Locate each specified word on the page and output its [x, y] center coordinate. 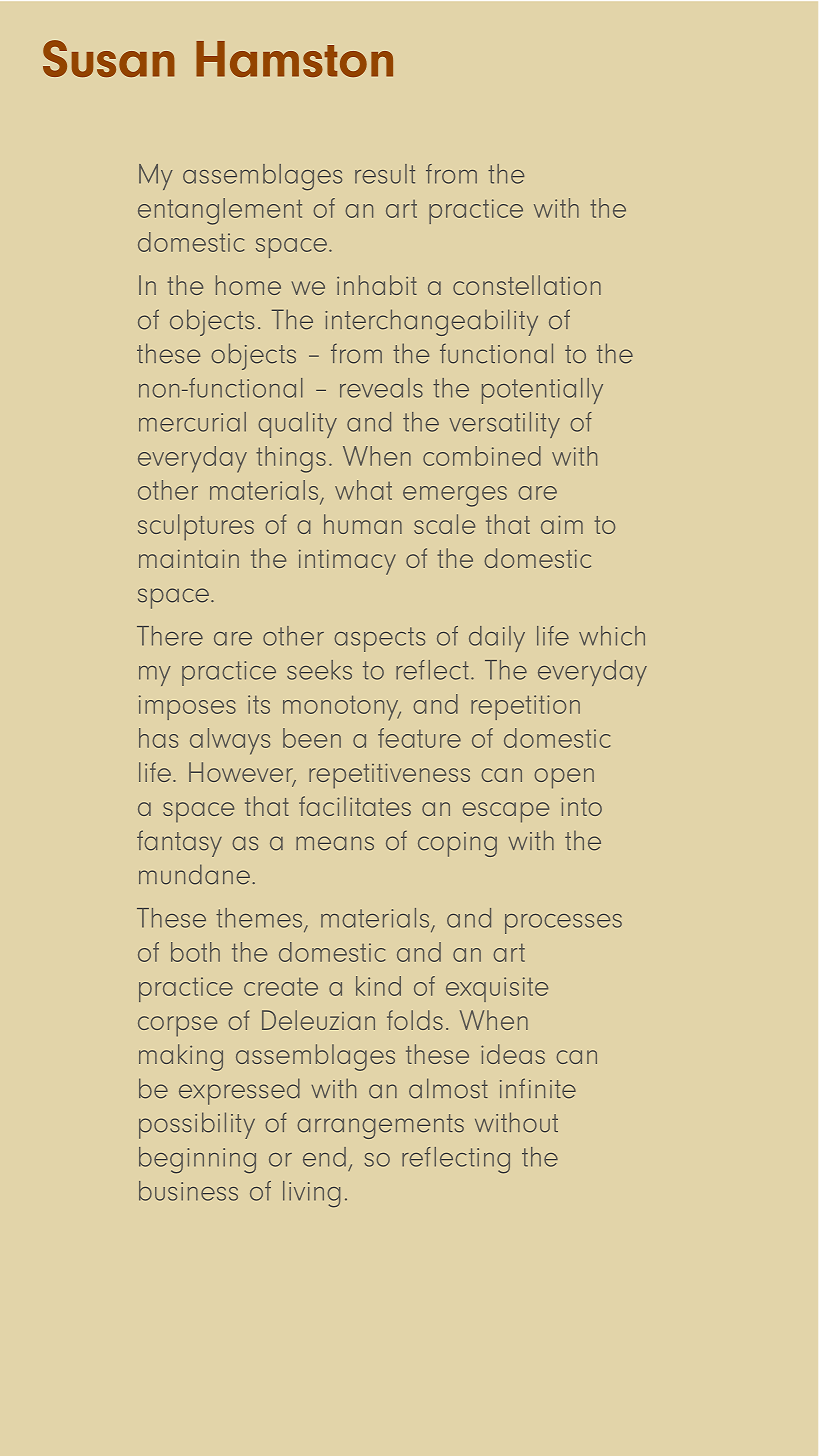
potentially [542, 391]
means [335, 843]
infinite [538, 1088]
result [385, 174]
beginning [197, 1160]
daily [497, 639]
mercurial [192, 422]
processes [563, 924]
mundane [194, 874]
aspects [379, 639]
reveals [381, 388]
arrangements [380, 1126]
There [170, 636]
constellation [527, 285]
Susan [109, 58]
